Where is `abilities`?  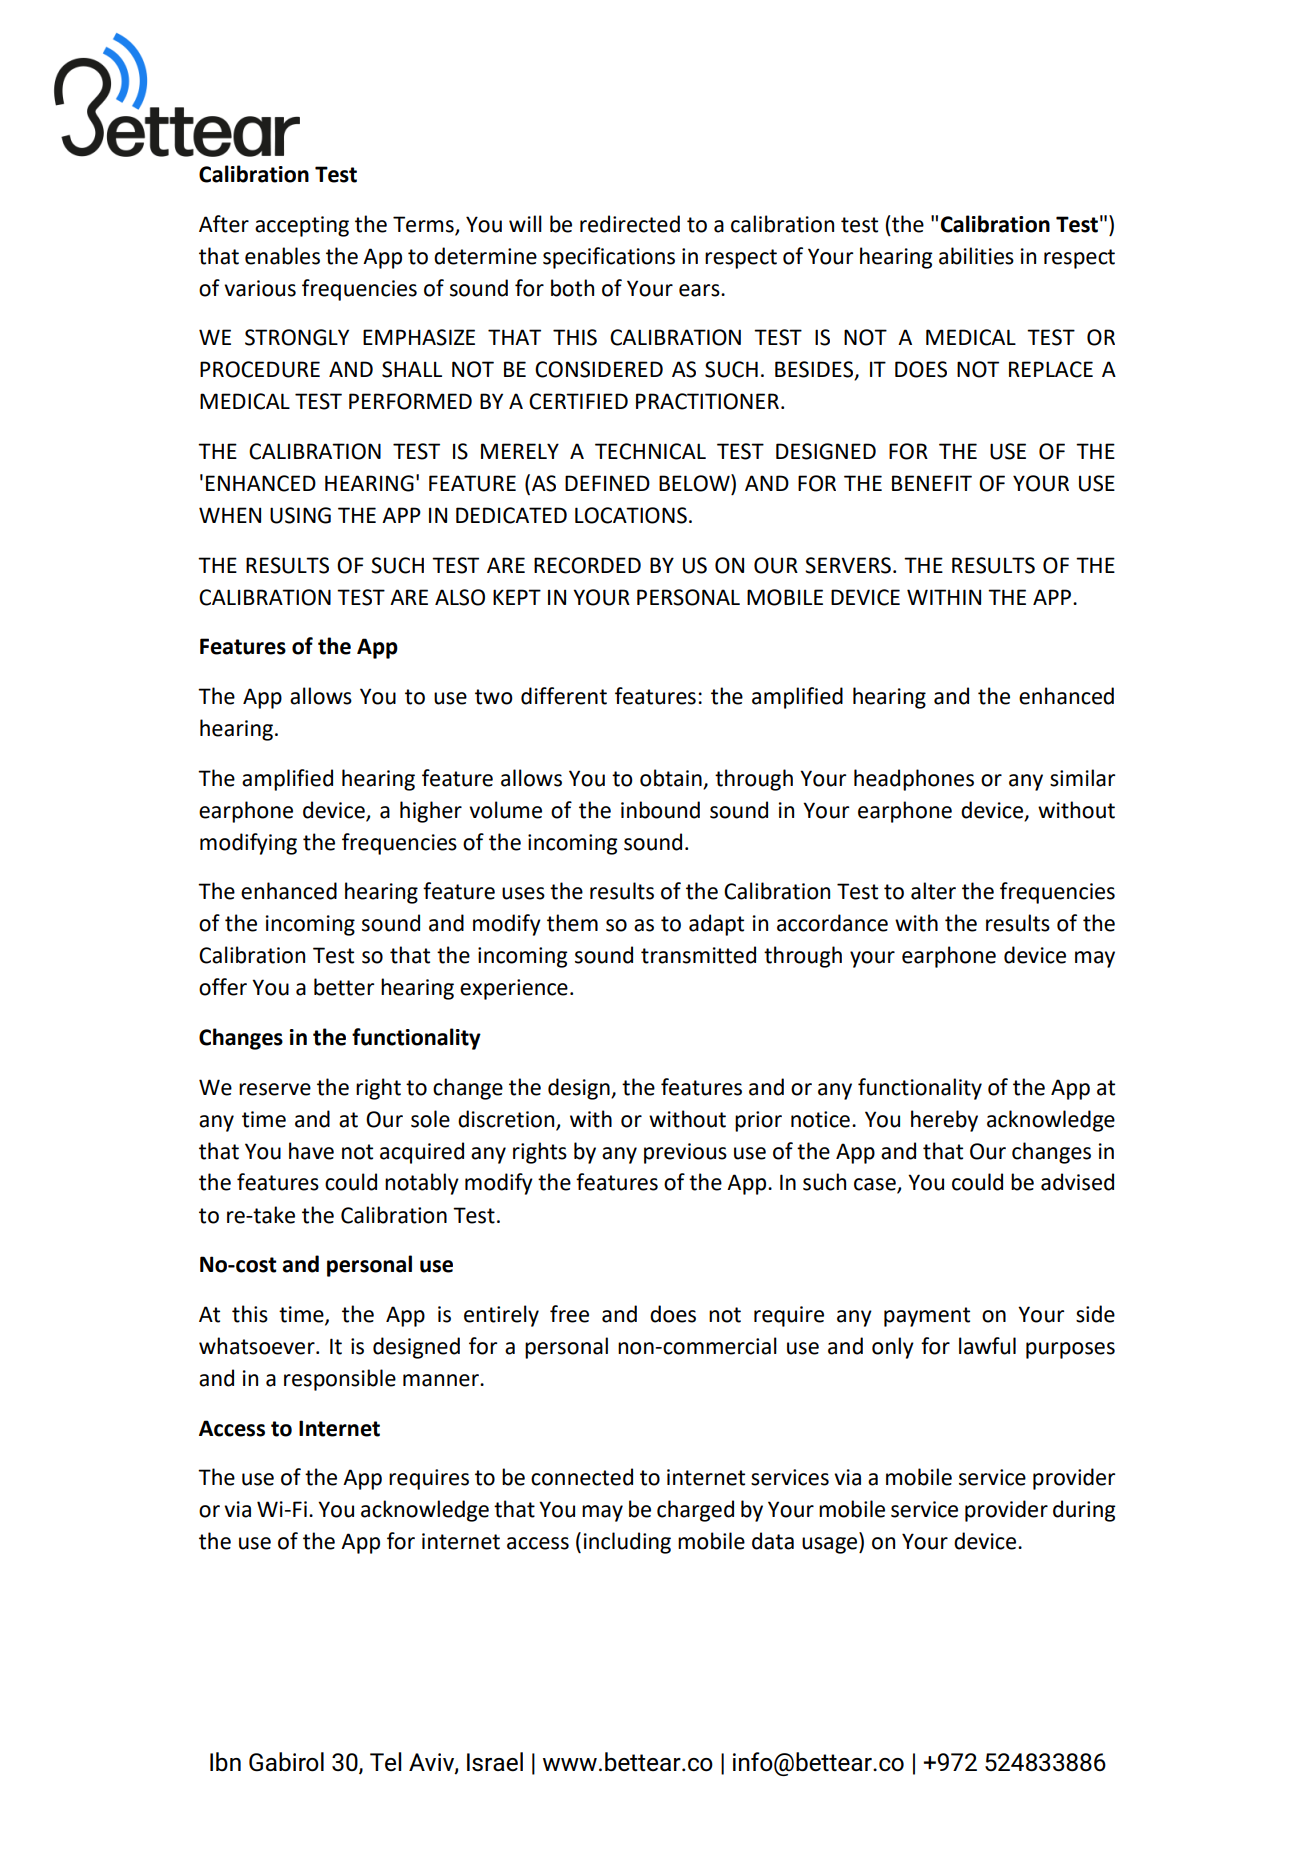 abilities is located at coordinates (976, 256).
